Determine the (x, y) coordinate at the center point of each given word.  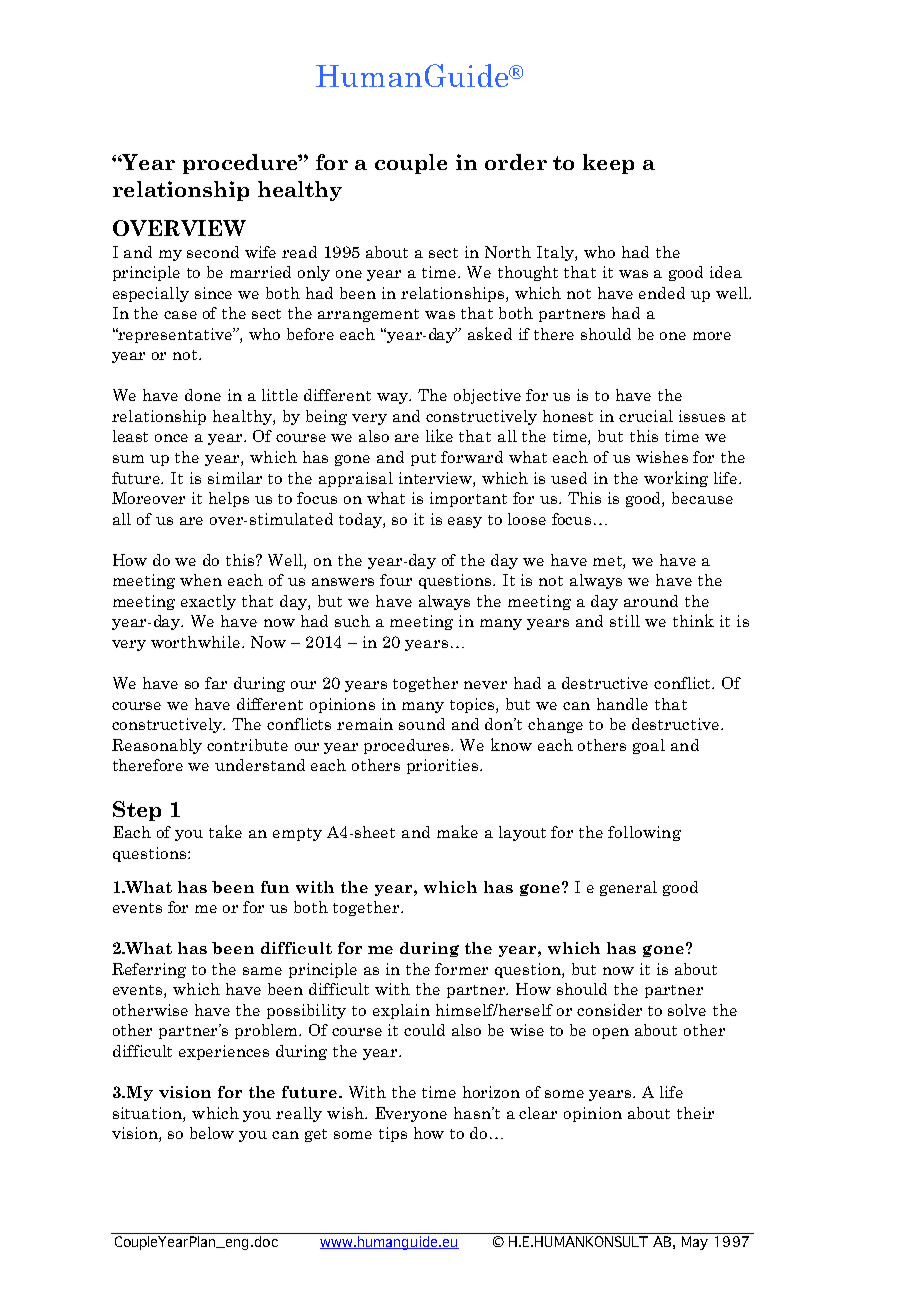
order (516, 162)
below (212, 1133)
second (213, 252)
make (457, 831)
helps (229, 499)
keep (608, 164)
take (225, 831)
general (628, 888)
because (702, 498)
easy (465, 522)
